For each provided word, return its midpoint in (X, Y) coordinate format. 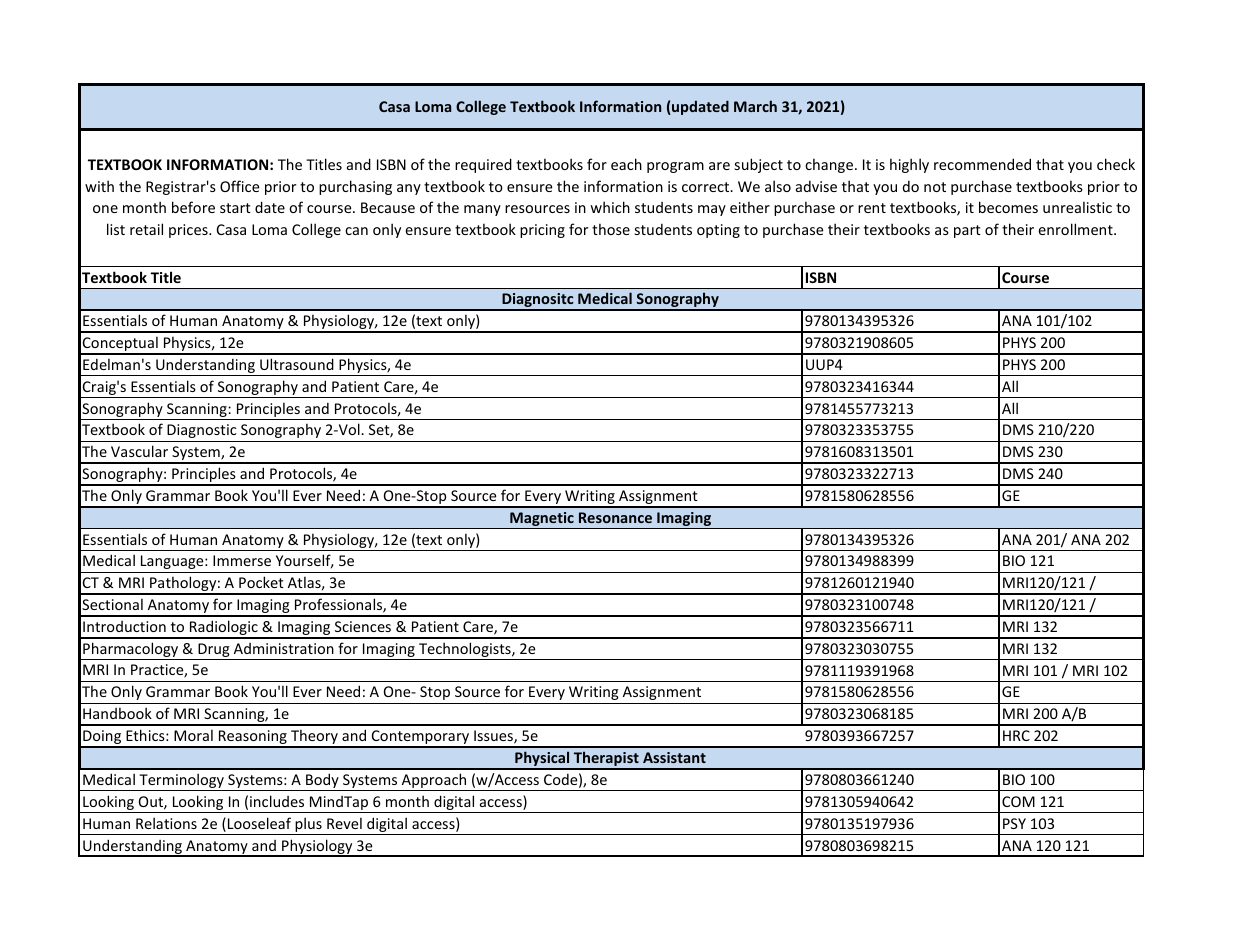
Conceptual (120, 345)
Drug (214, 651)
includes (277, 801)
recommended (982, 164)
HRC (1016, 735)
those (611, 229)
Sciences (363, 626)
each (626, 164)
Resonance (615, 517)
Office (239, 186)
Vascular (139, 451)
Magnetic (542, 520)
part (967, 231)
